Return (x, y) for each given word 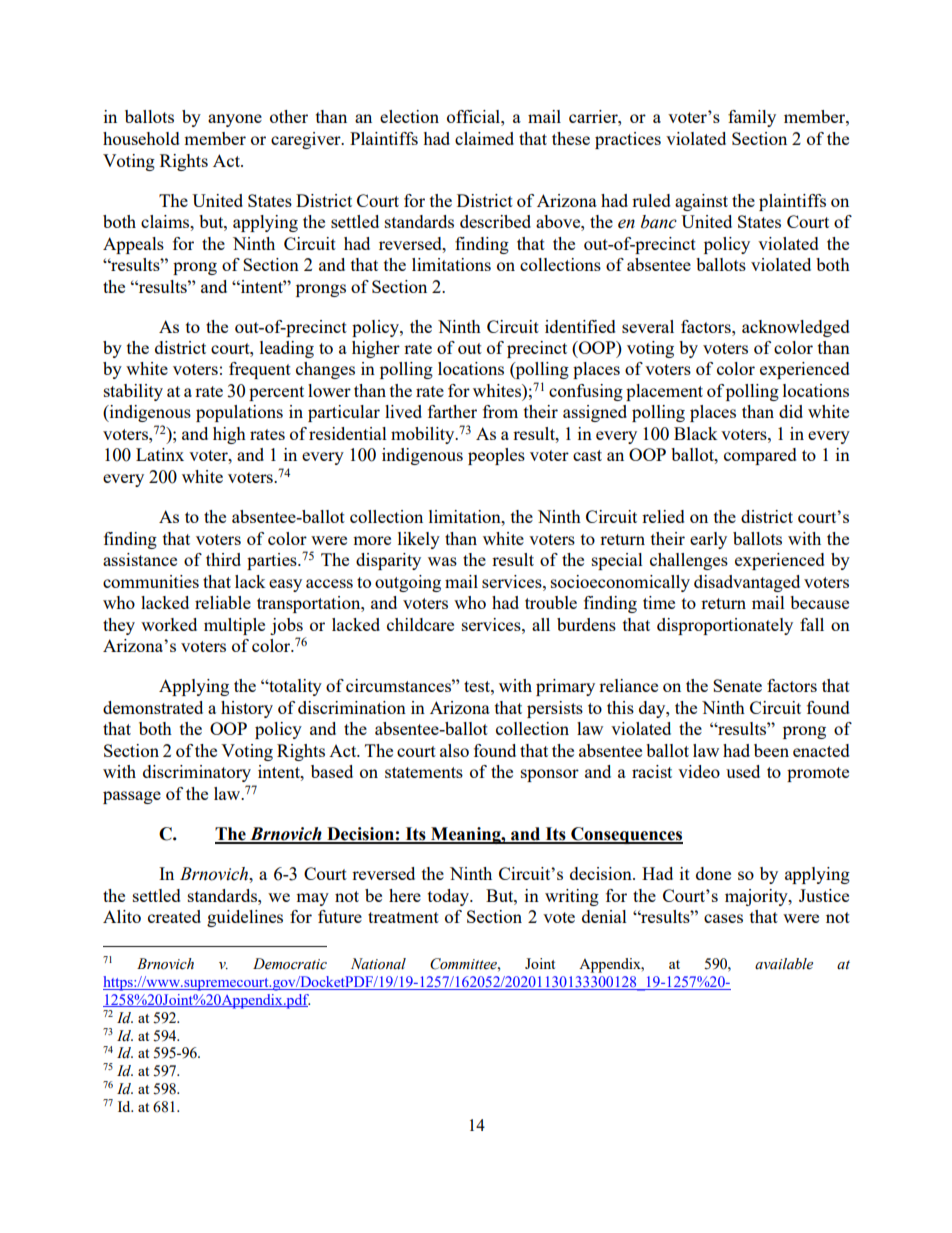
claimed (484, 138)
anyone (235, 120)
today (449, 897)
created (174, 916)
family (752, 118)
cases (723, 918)
